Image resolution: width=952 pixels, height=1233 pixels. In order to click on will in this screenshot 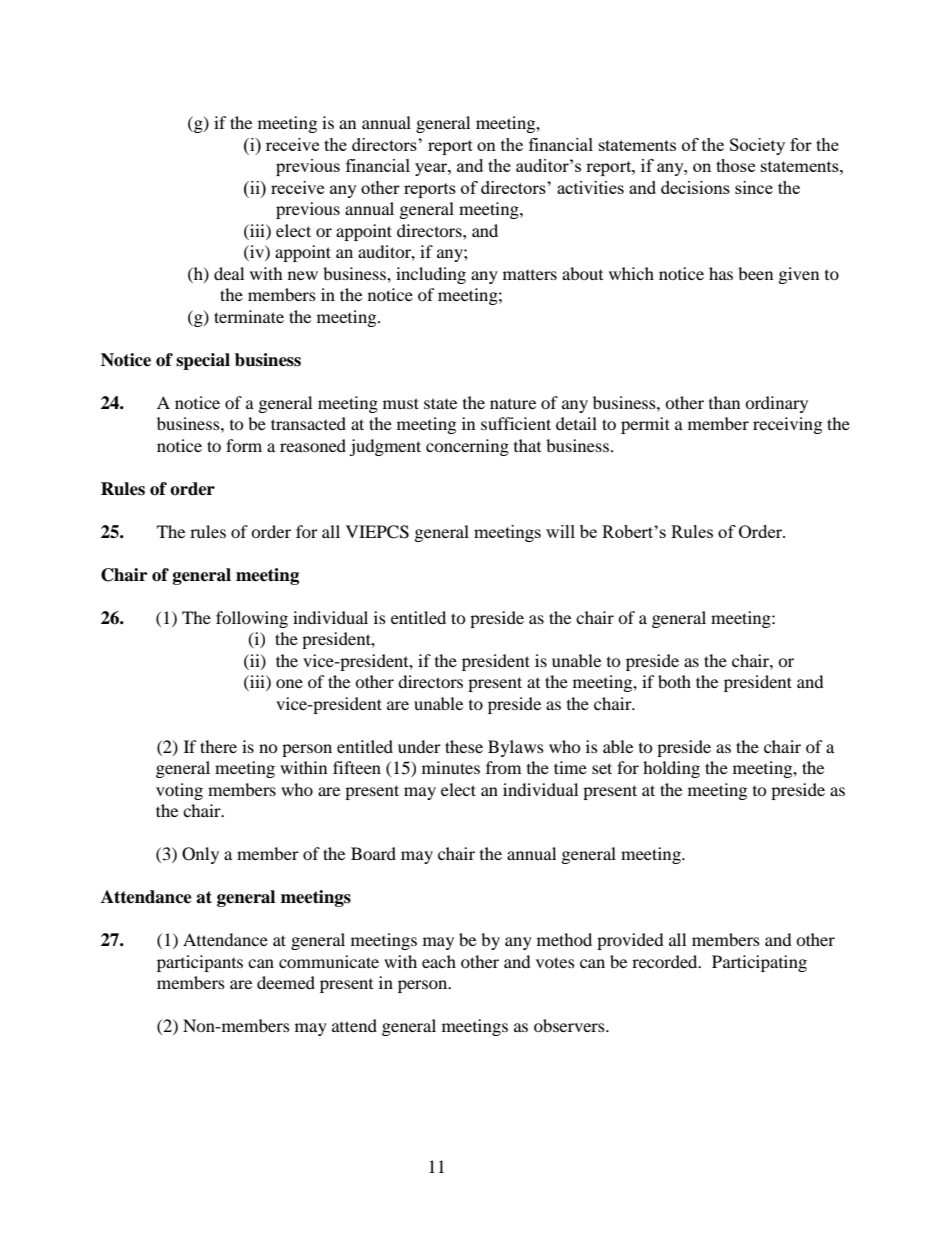, I will do `click(560, 531)`.
